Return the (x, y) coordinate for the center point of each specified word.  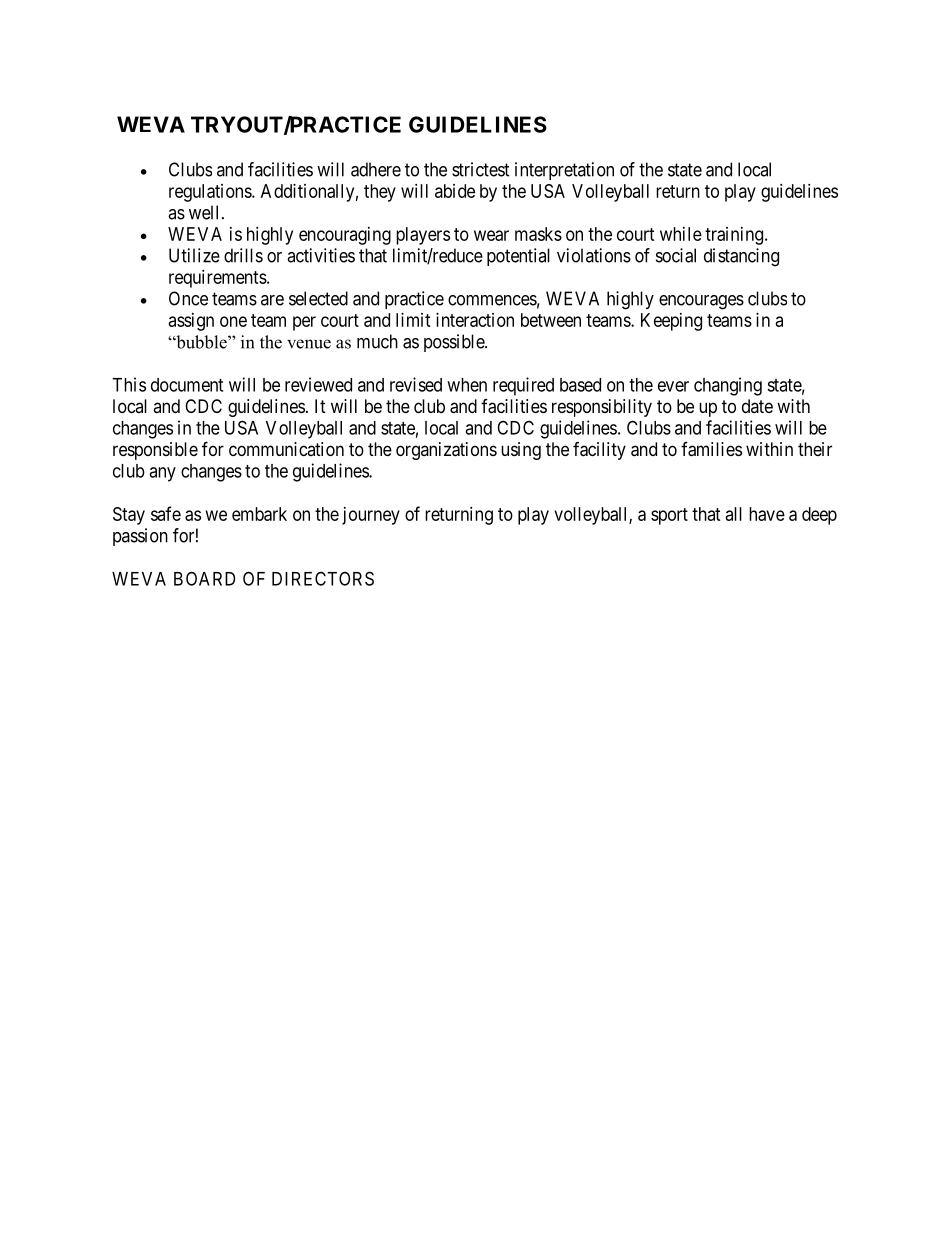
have (767, 514)
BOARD (204, 578)
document (187, 385)
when (467, 385)
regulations (211, 193)
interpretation (564, 171)
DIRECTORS (323, 578)
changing (728, 386)
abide (455, 191)
